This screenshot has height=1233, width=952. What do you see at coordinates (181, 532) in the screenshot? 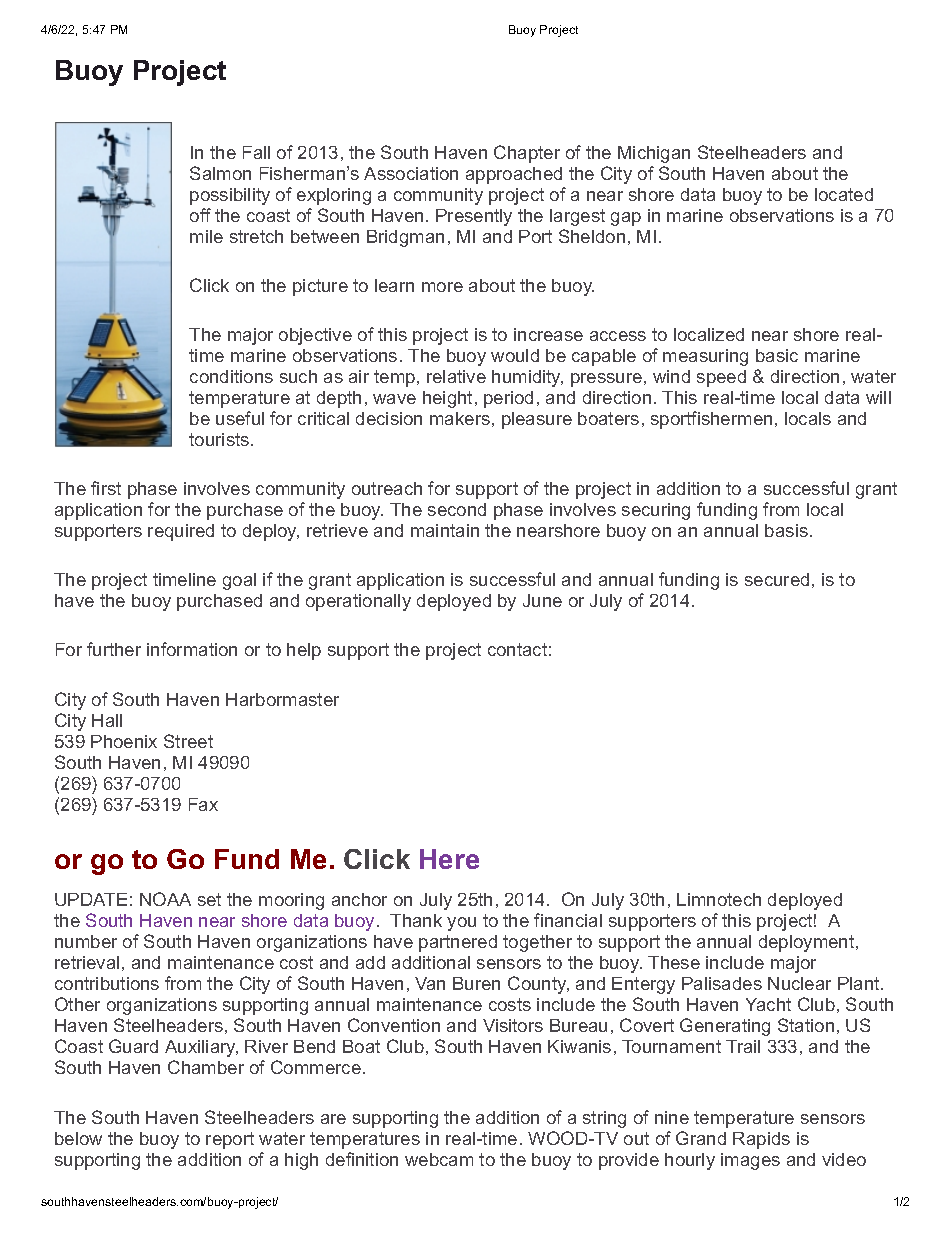
I see `required` at bounding box center [181, 532].
